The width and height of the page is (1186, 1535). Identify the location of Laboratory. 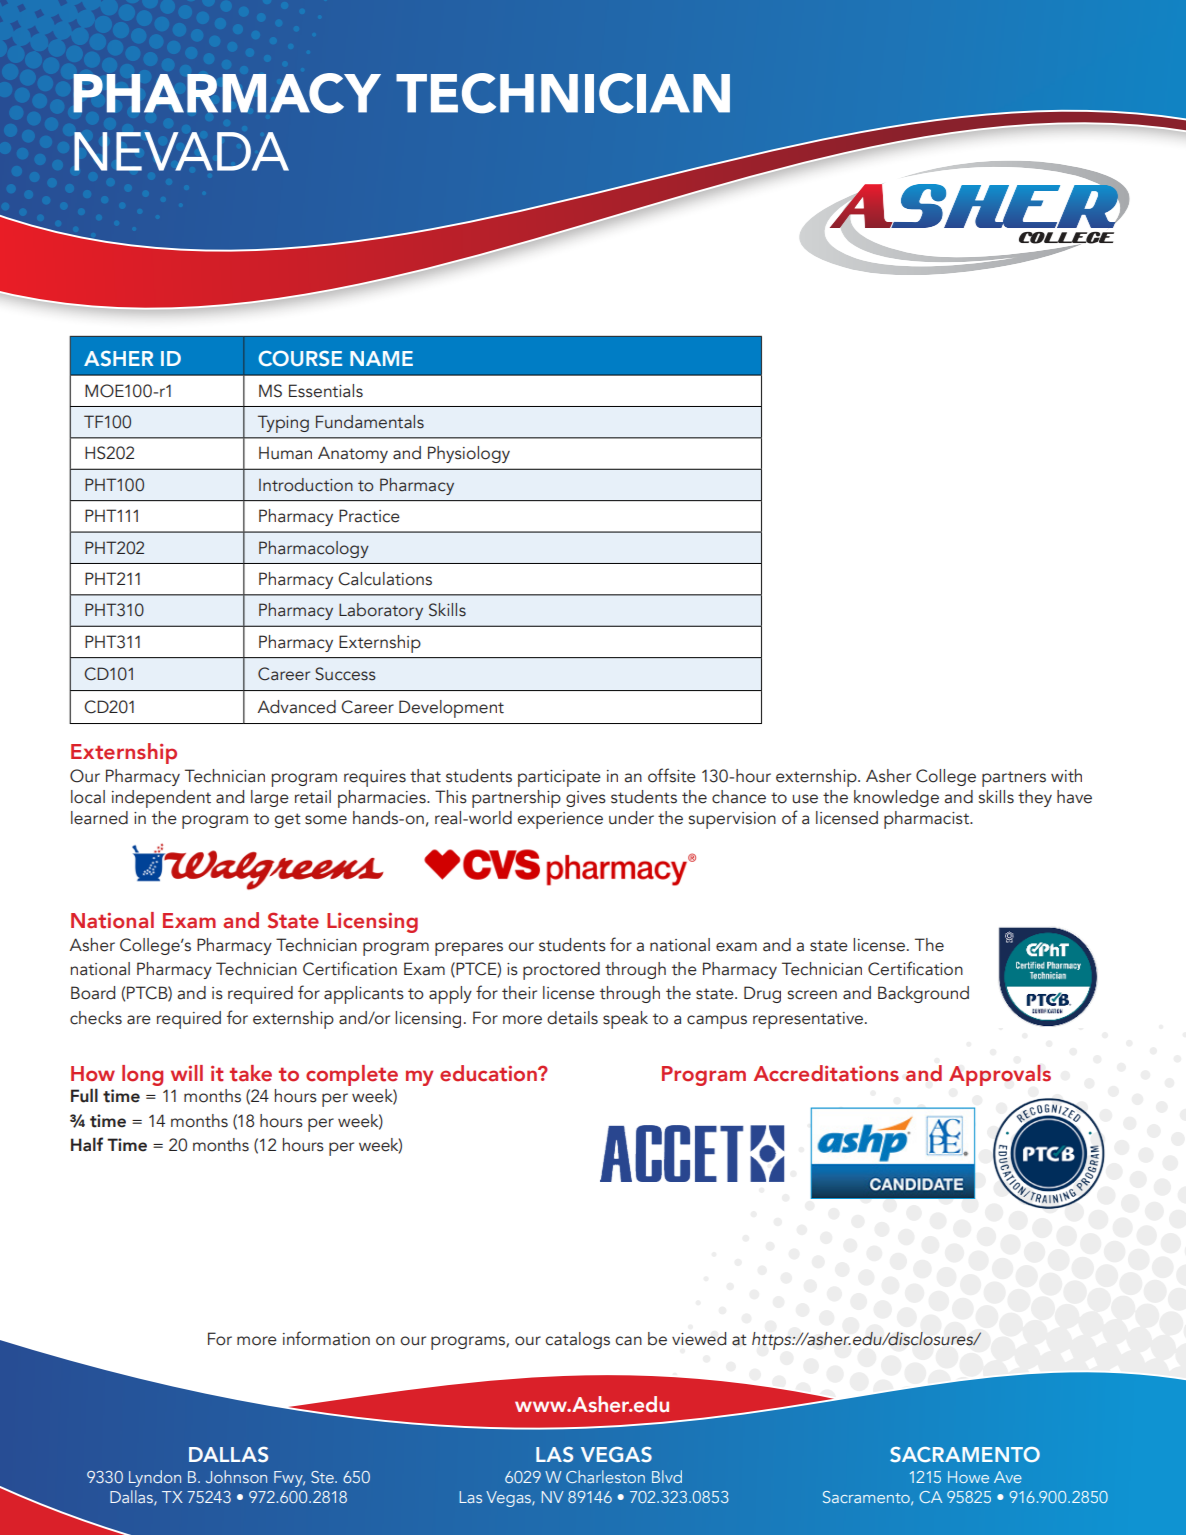
(381, 611).
